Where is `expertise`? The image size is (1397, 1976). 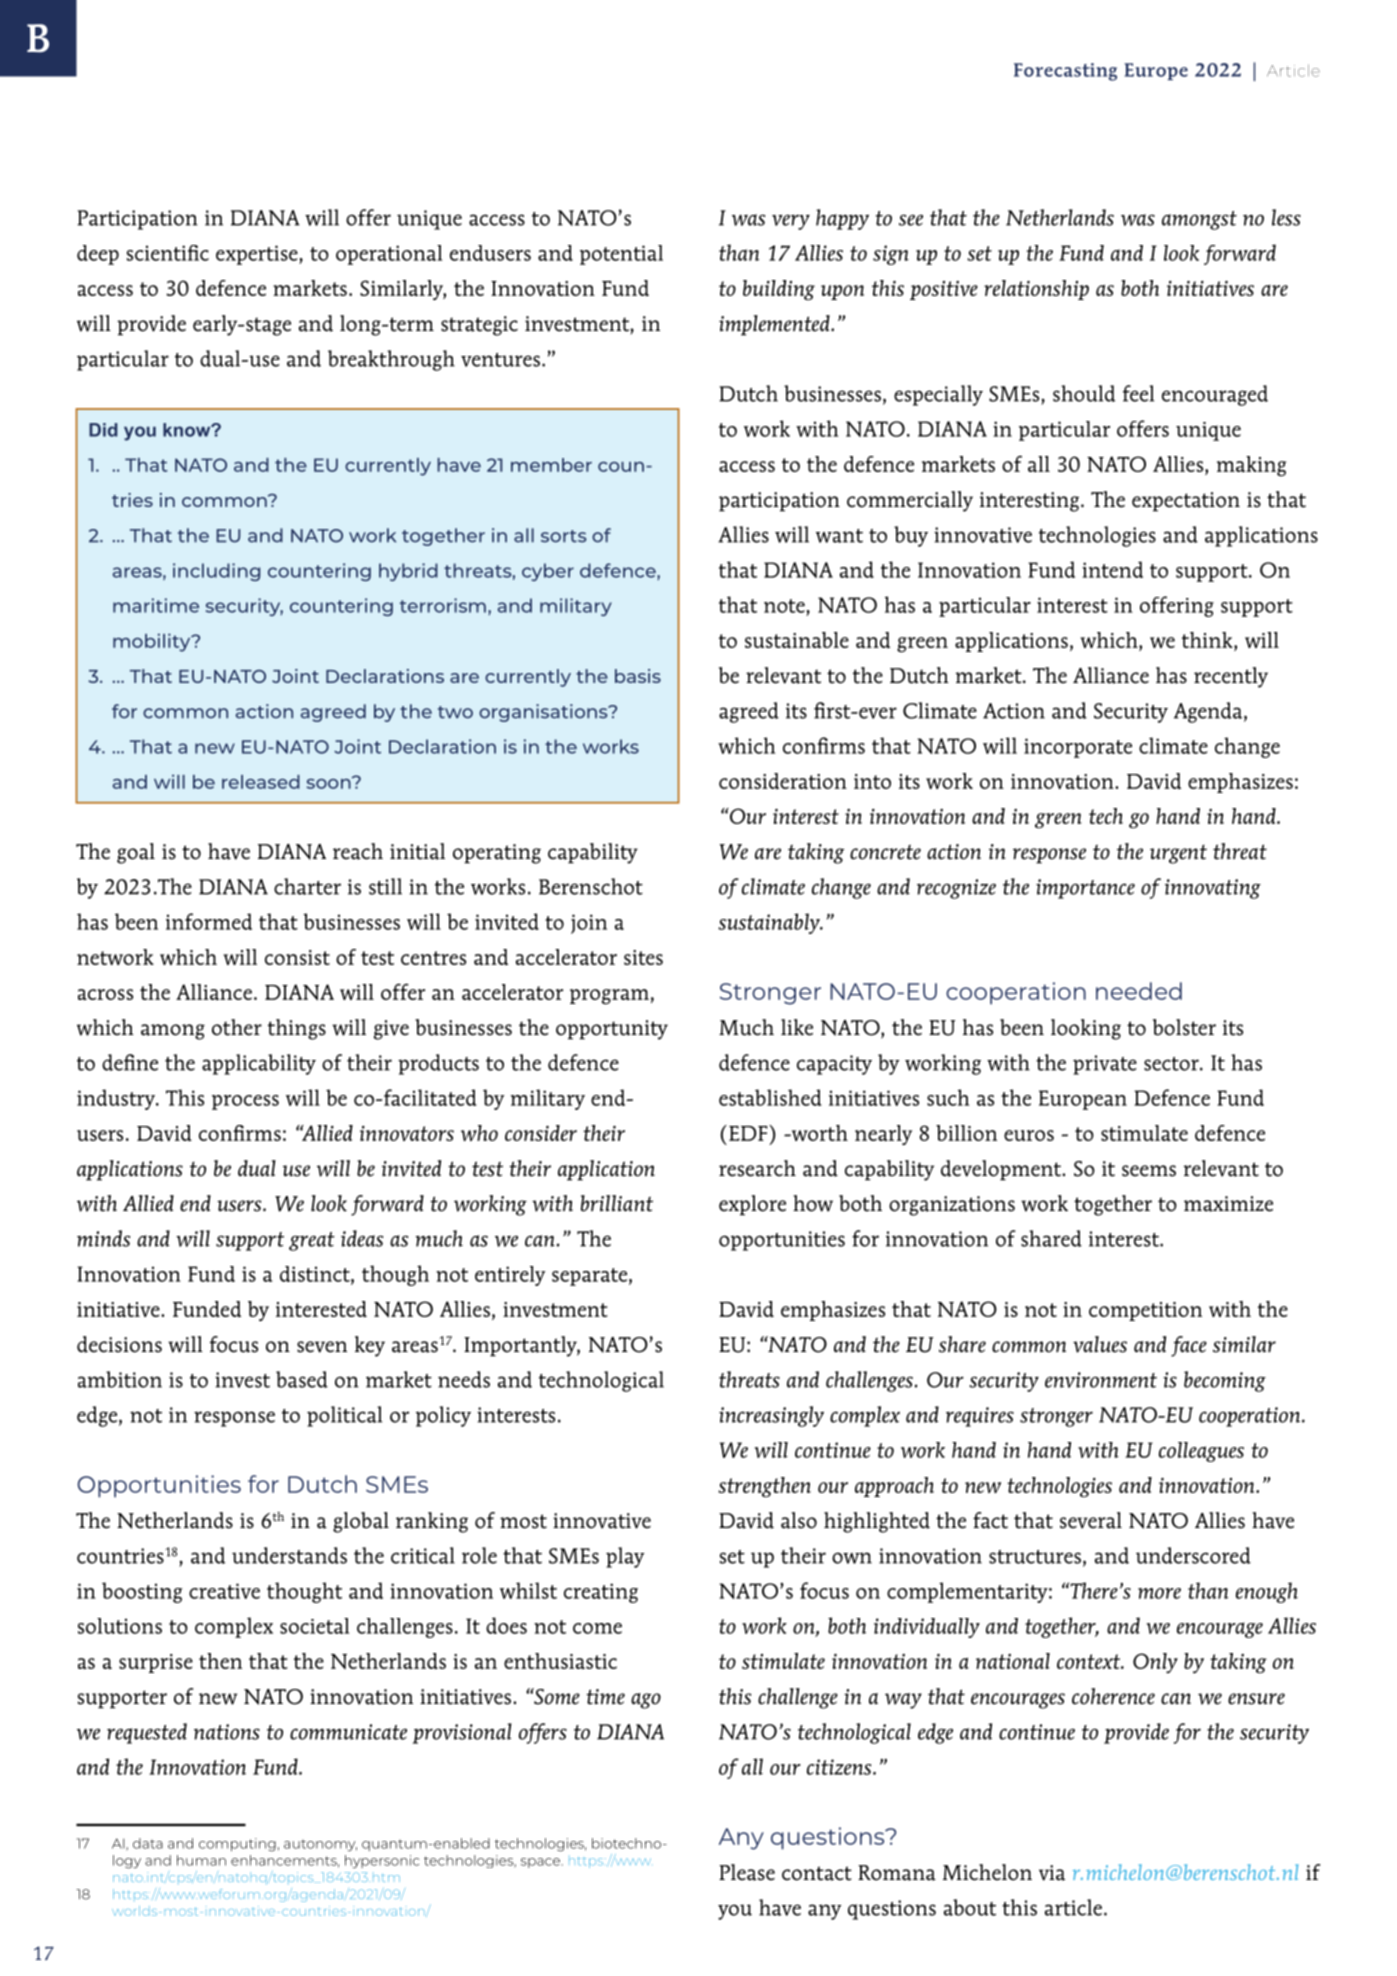
expertise is located at coordinates (258, 255).
